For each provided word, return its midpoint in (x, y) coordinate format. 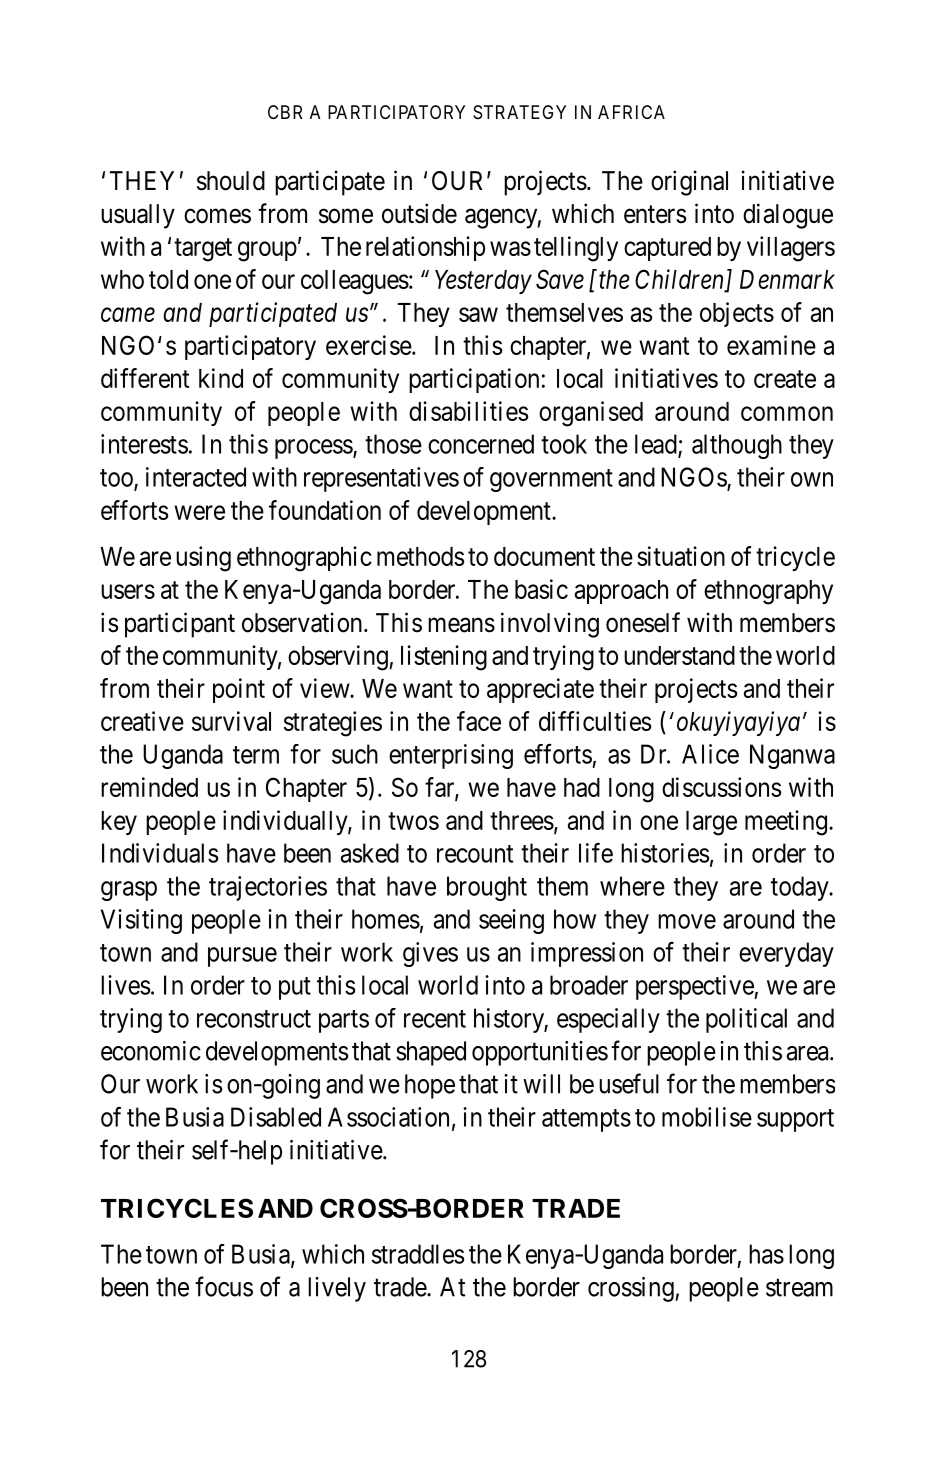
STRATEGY (519, 112)
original (689, 183)
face (479, 721)
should (231, 181)
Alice (710, 754)
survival (231, 721)
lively (337, 1289)
